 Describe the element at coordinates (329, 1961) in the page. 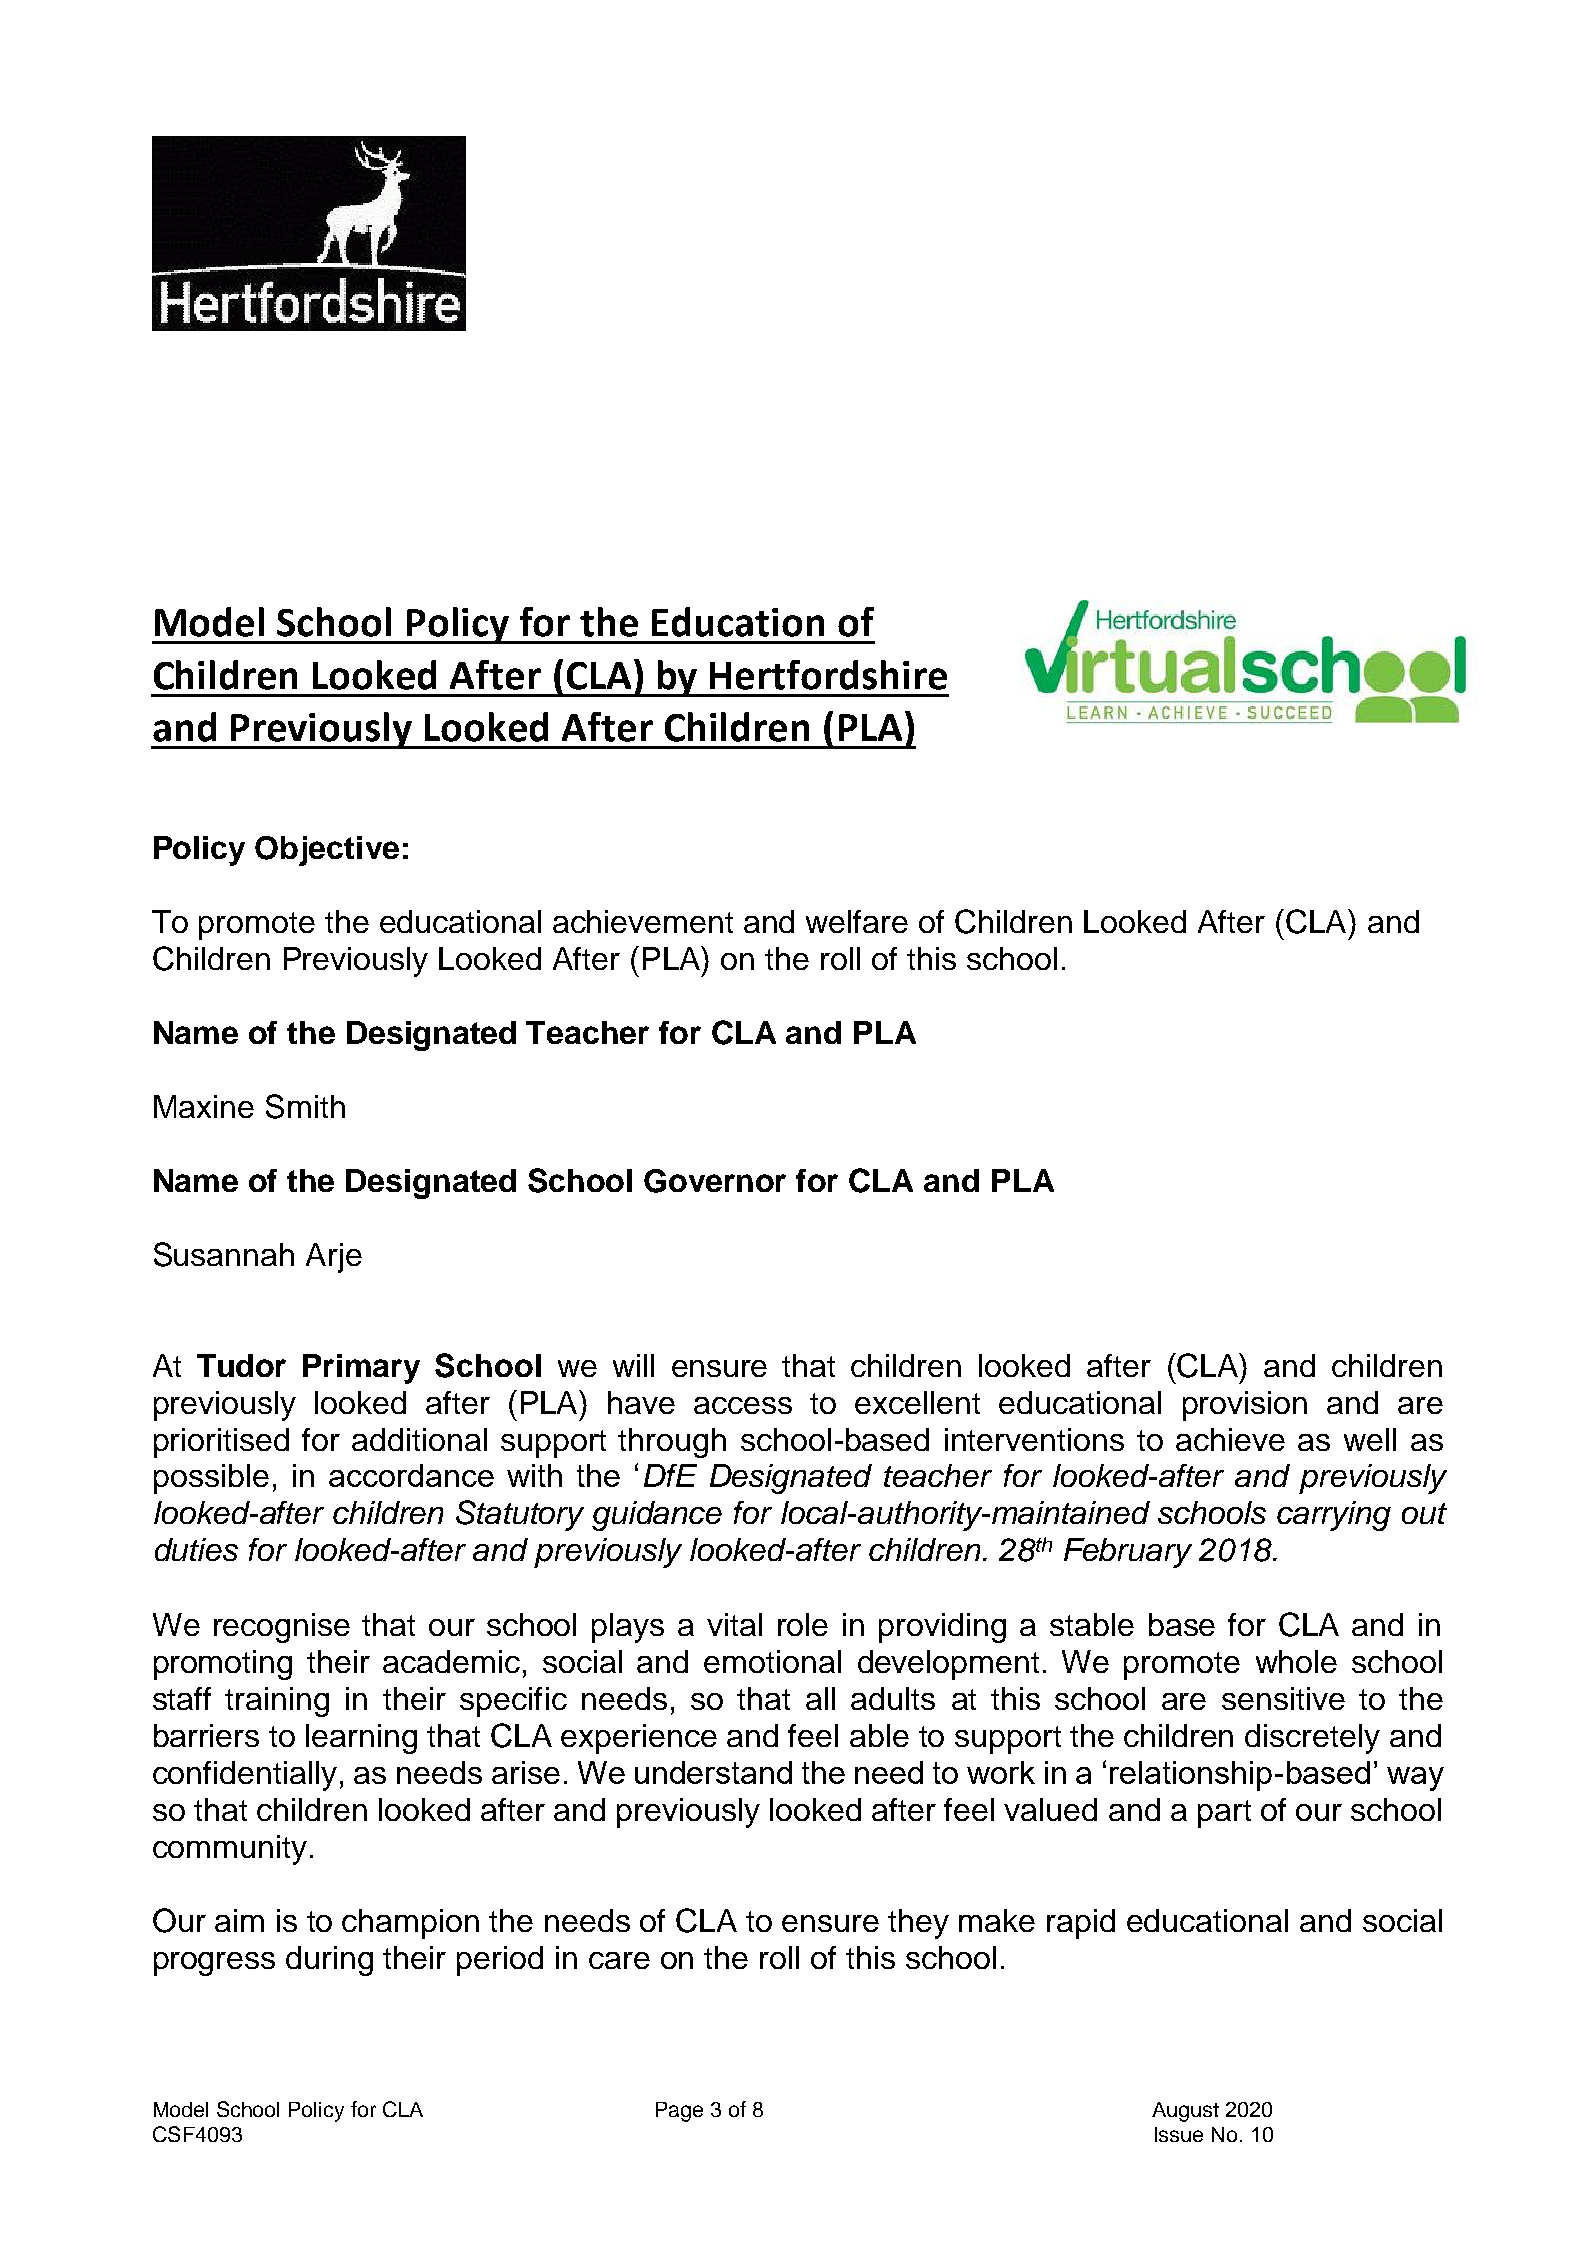

I see `during` at that location.
